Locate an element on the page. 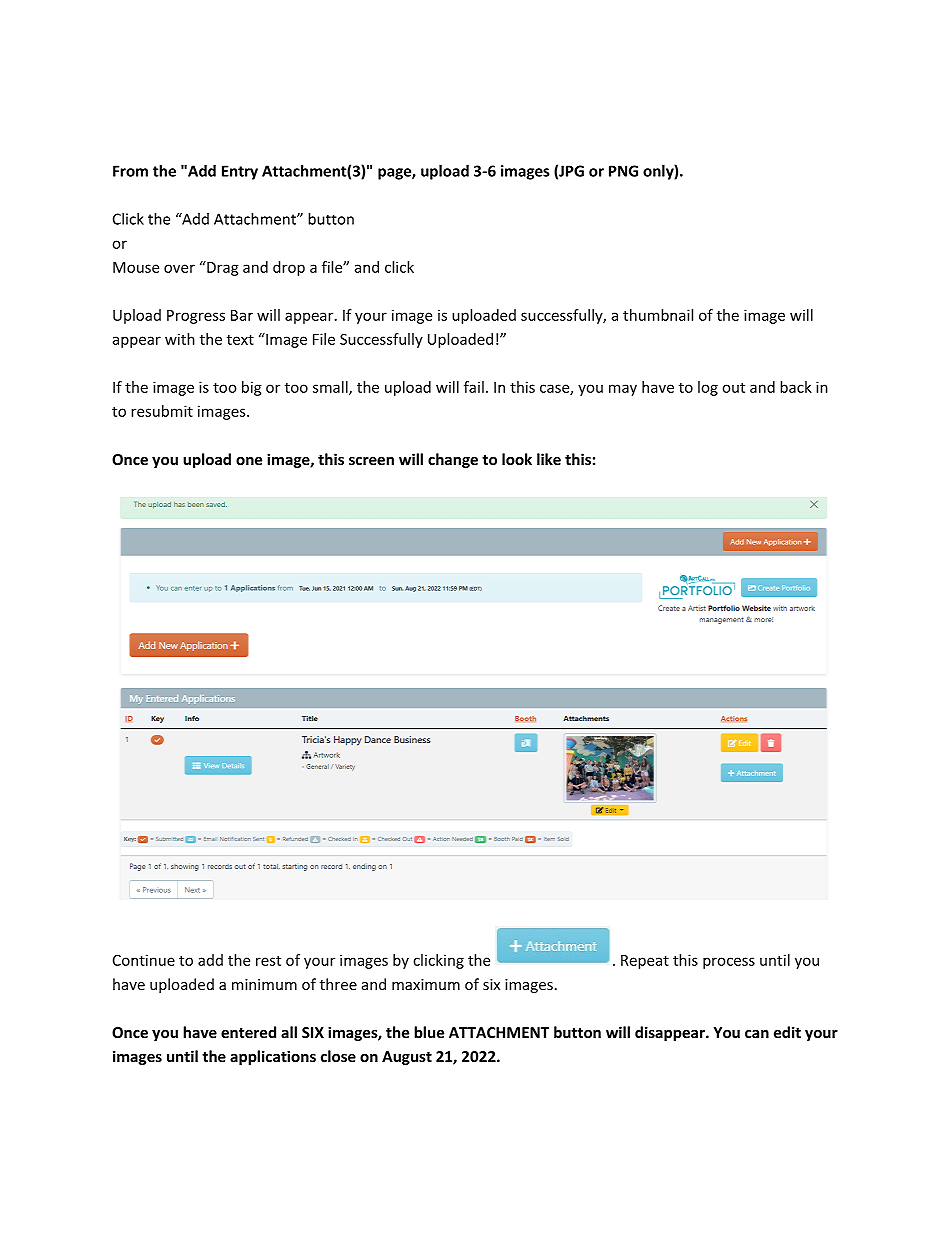  PNG is located at coordinates (623, 171).
